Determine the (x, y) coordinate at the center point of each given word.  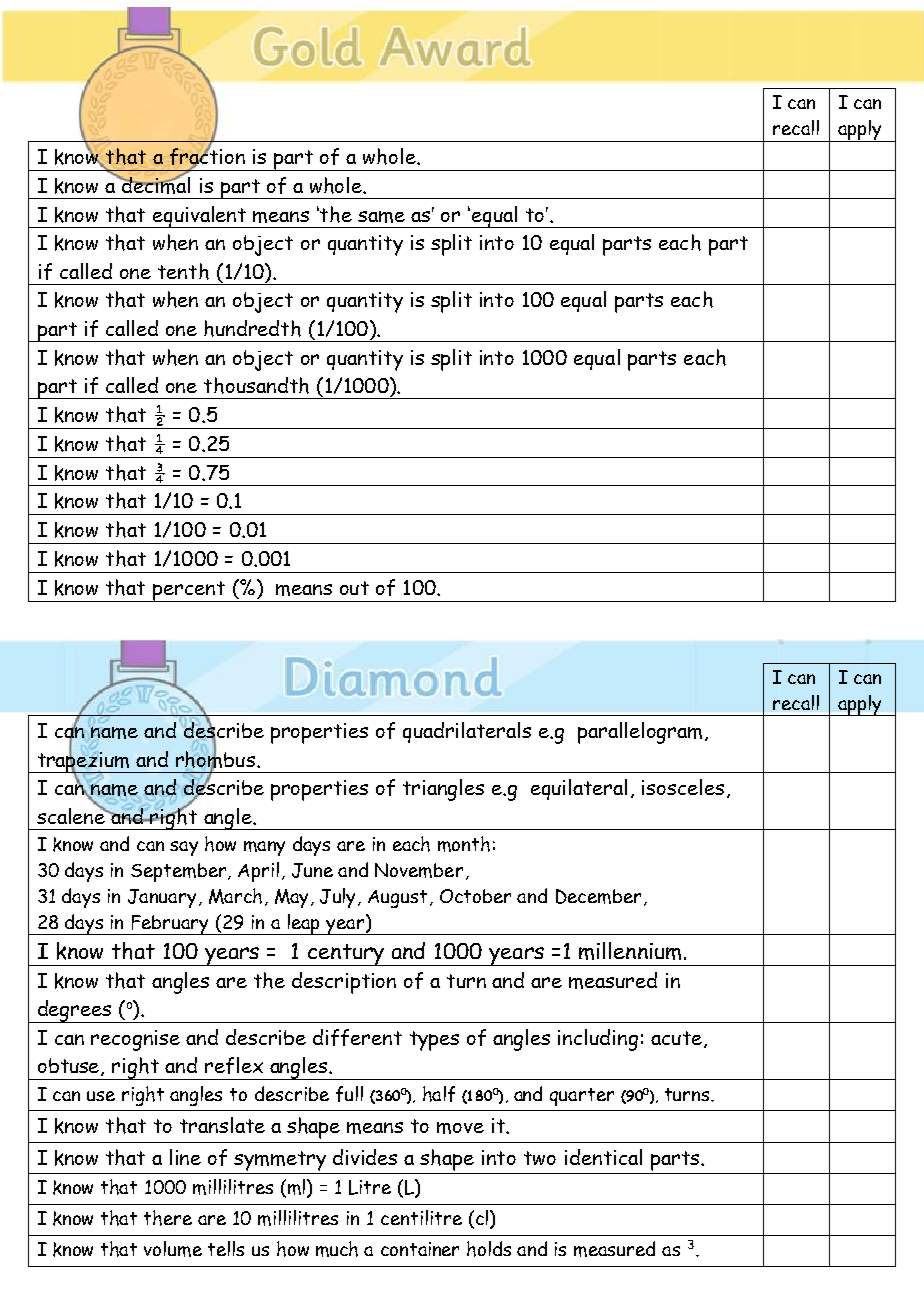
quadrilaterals (467, 732)
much (337, 1249)
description (344, 983)
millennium (630, 951)
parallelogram (640, 733)
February (171, 925)
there (168, 1218)
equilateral (579, 789)
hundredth (252, 328)
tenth (183, 271)
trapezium (84, 762)
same (381, 217)
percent (190, 591)
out (354, 588)
